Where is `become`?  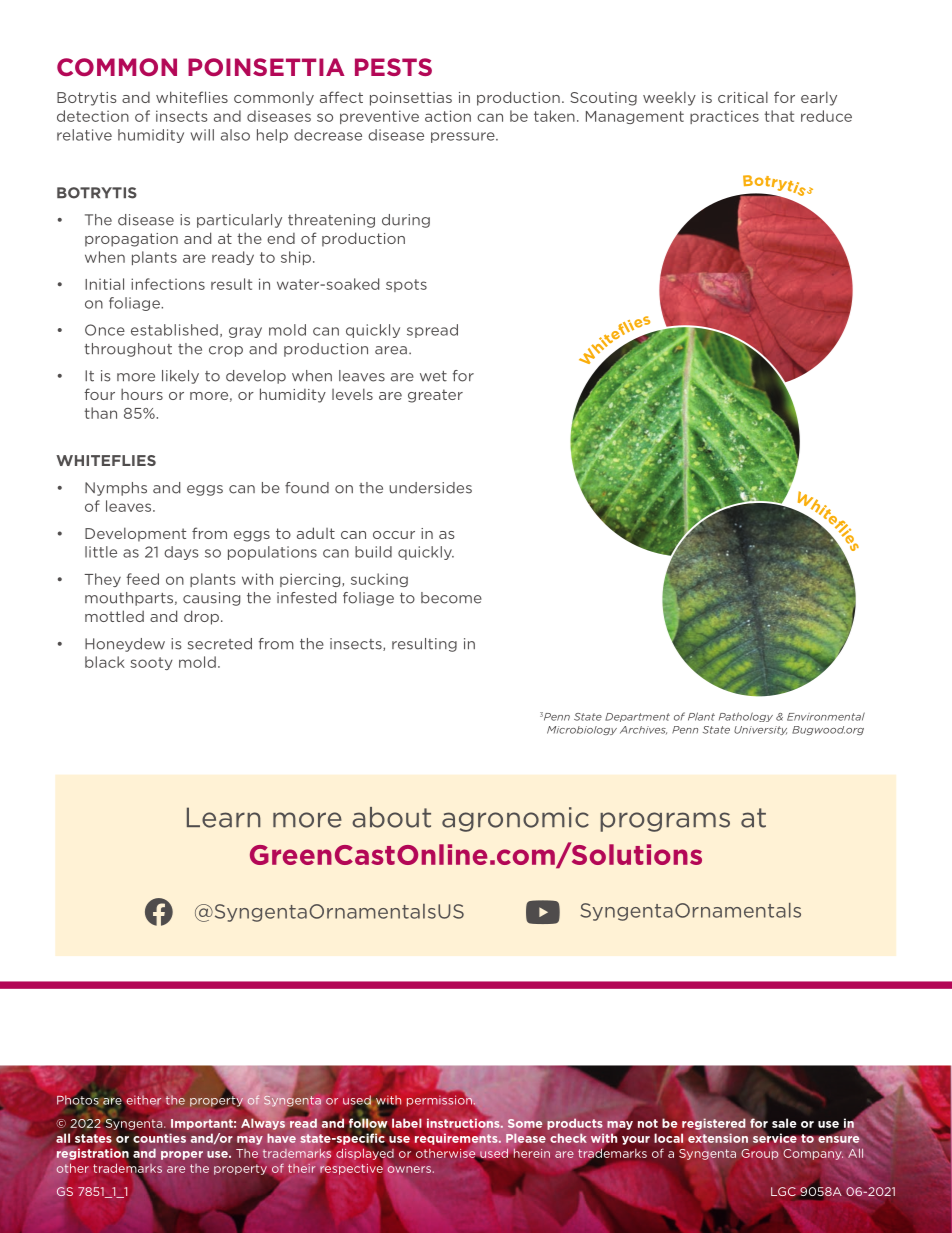 become is located at coordinates (451, 598).
